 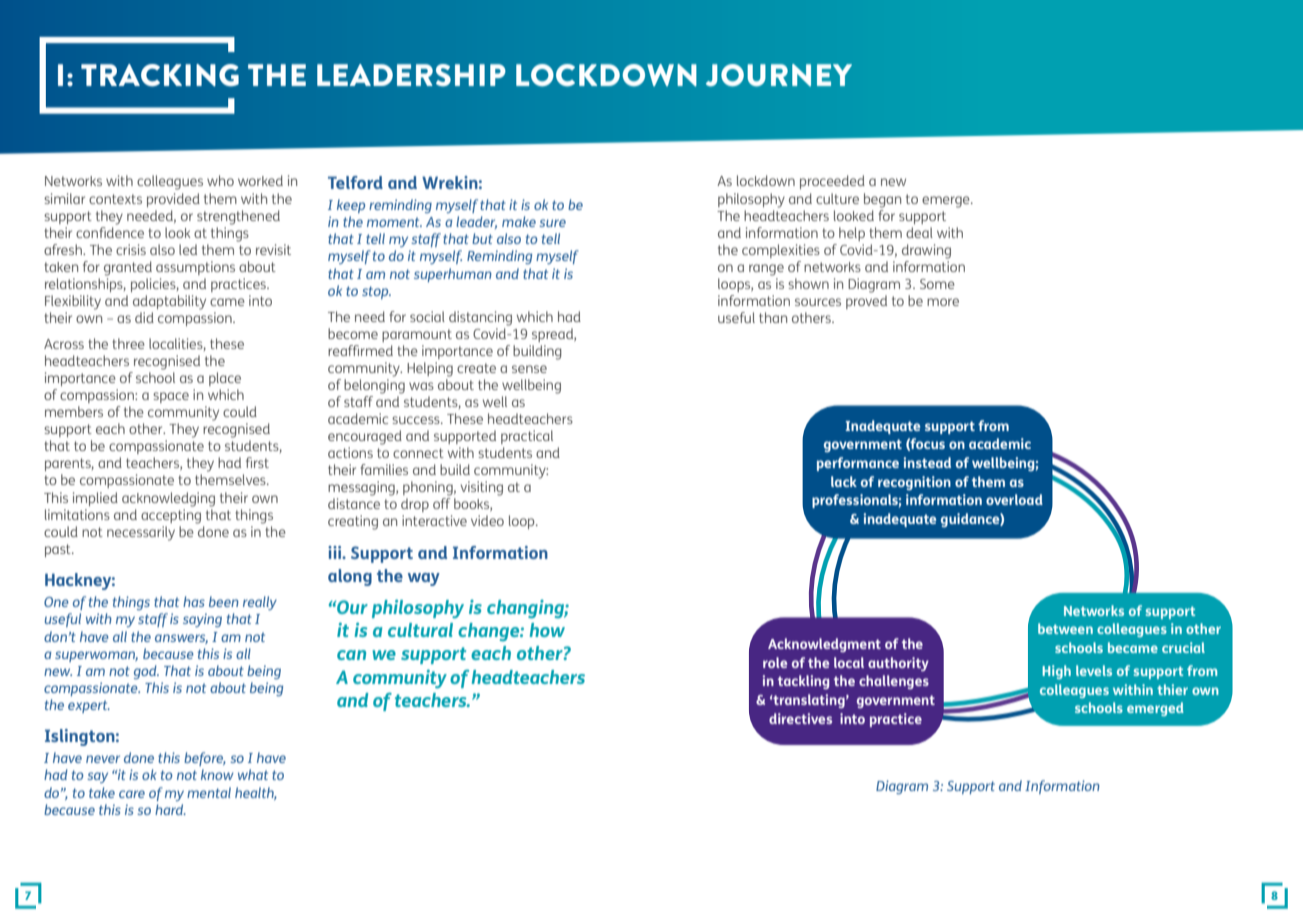 I want to click on JOURNEY, so click(x=779, y=75).
